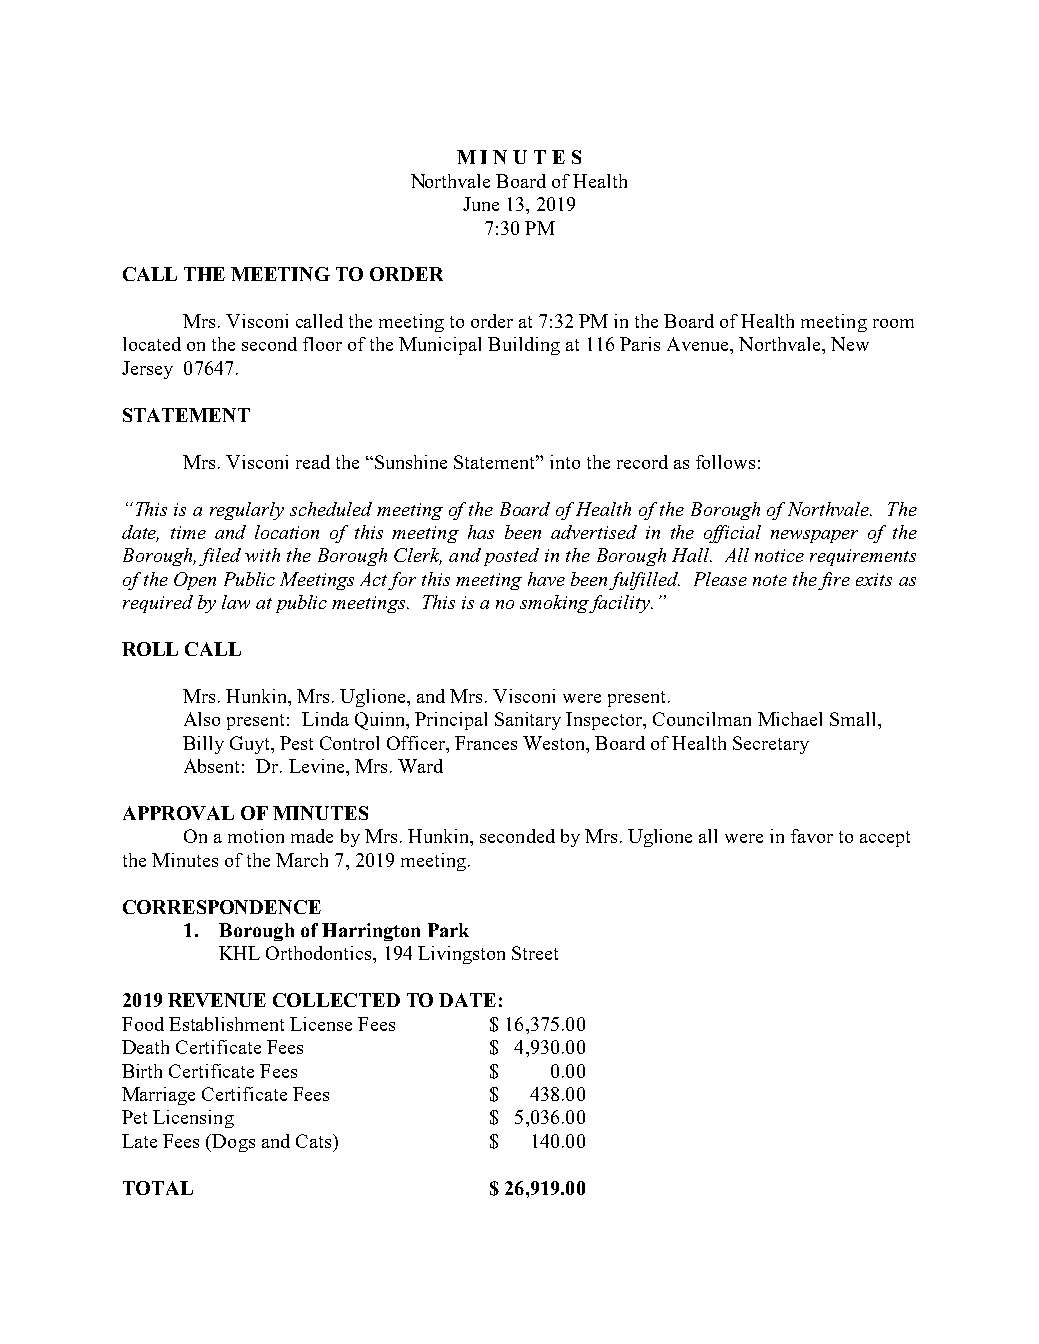  I want to click on room, so click(893, 323).
